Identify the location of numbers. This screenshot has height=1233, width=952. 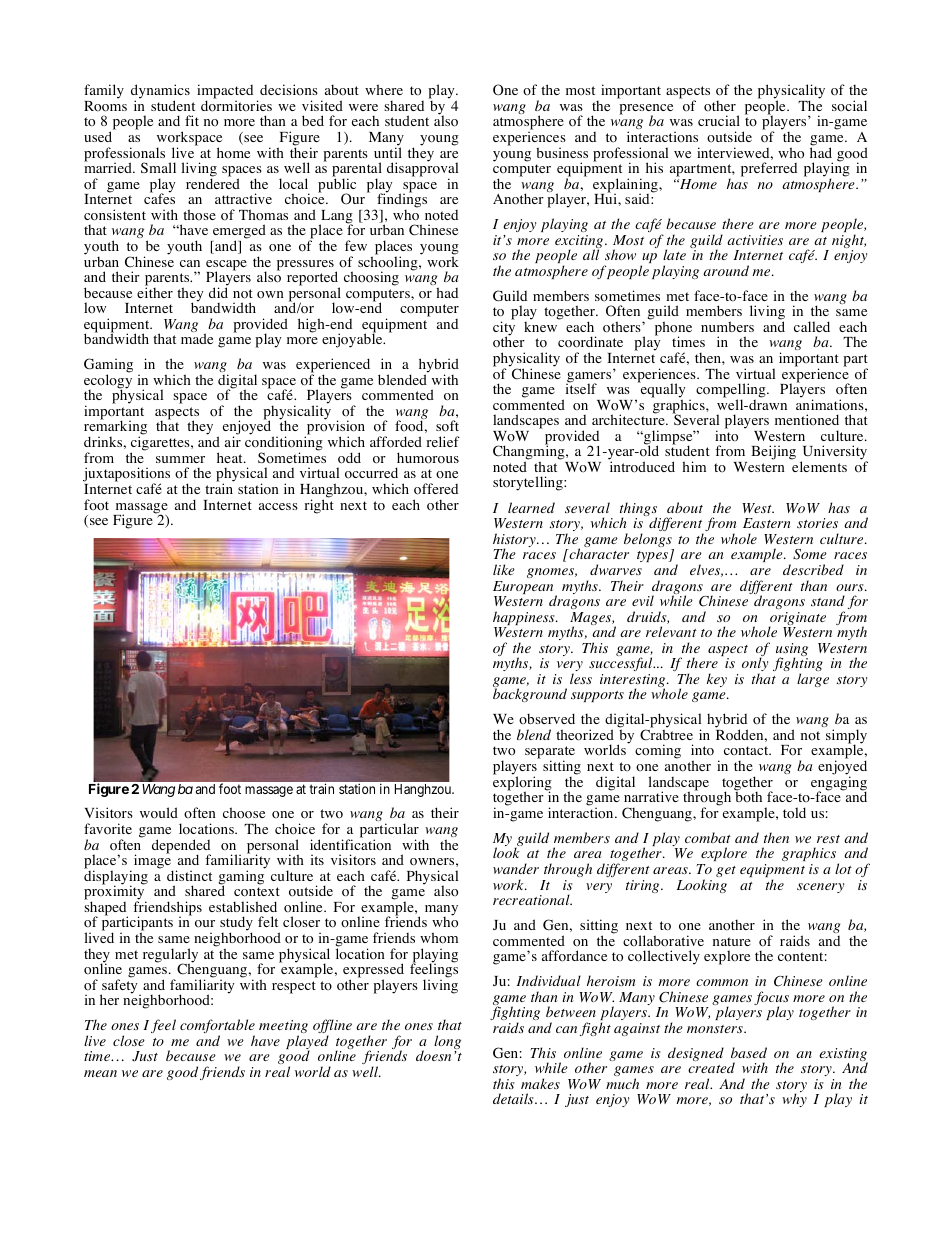
(727, 326).
